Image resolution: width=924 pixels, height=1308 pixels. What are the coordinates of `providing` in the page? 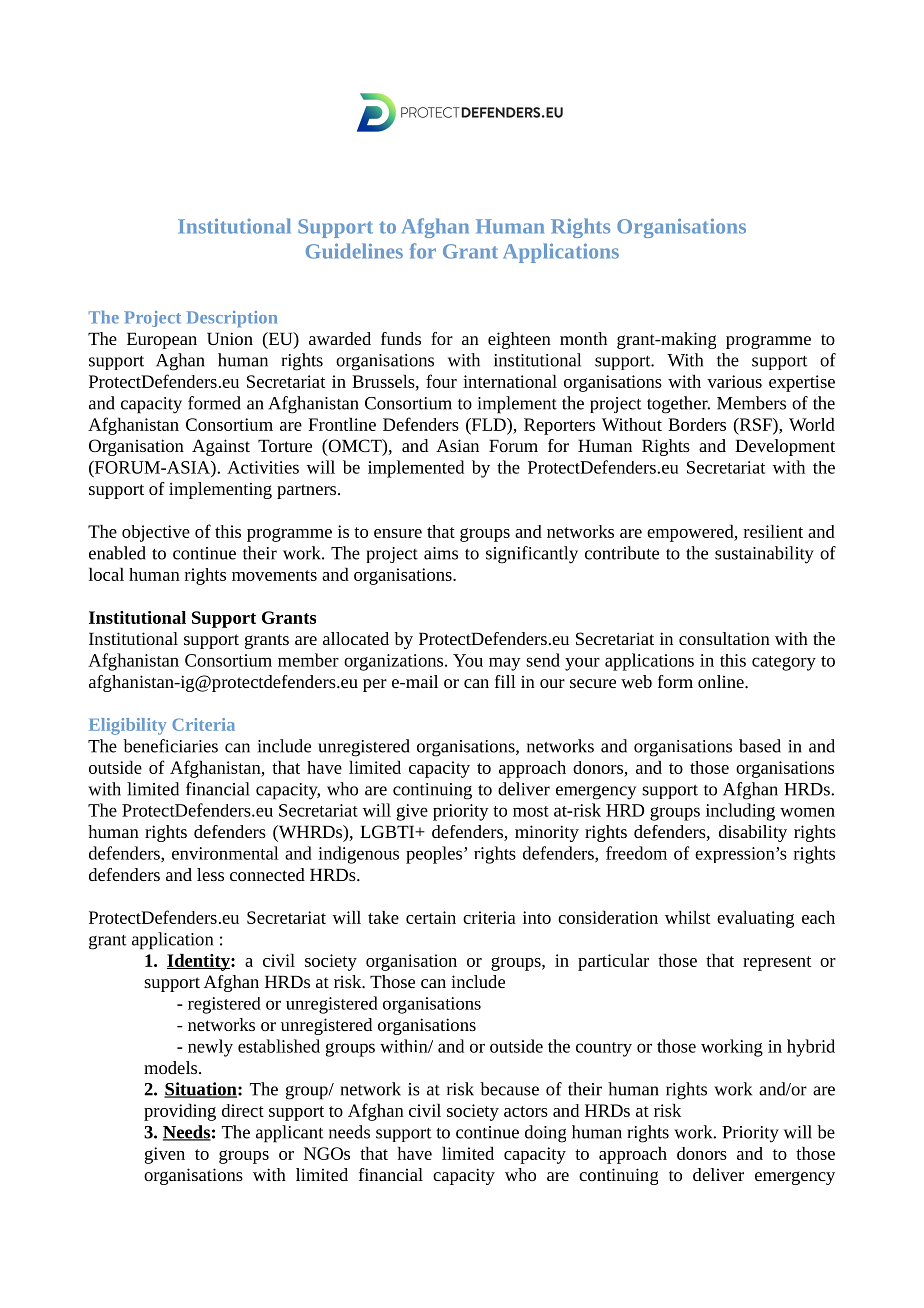 It's located at (180, 1112).
